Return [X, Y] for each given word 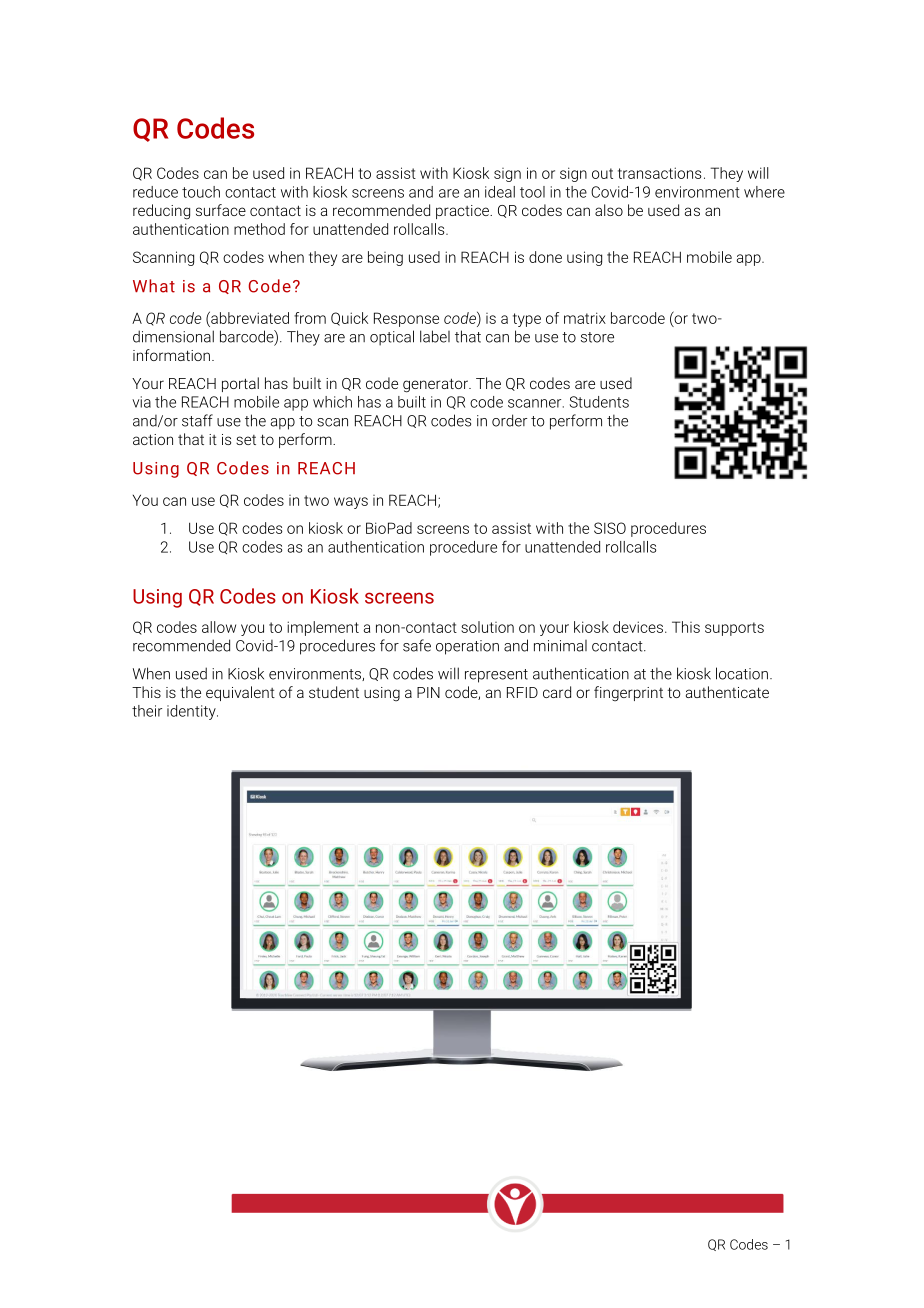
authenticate [727, 692]
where [764, 192]
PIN [428, 692]
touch [201, 192]
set [246, 440]
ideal [500, 192]
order [509, 420]
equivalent [240, 693]
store [597, 337]
